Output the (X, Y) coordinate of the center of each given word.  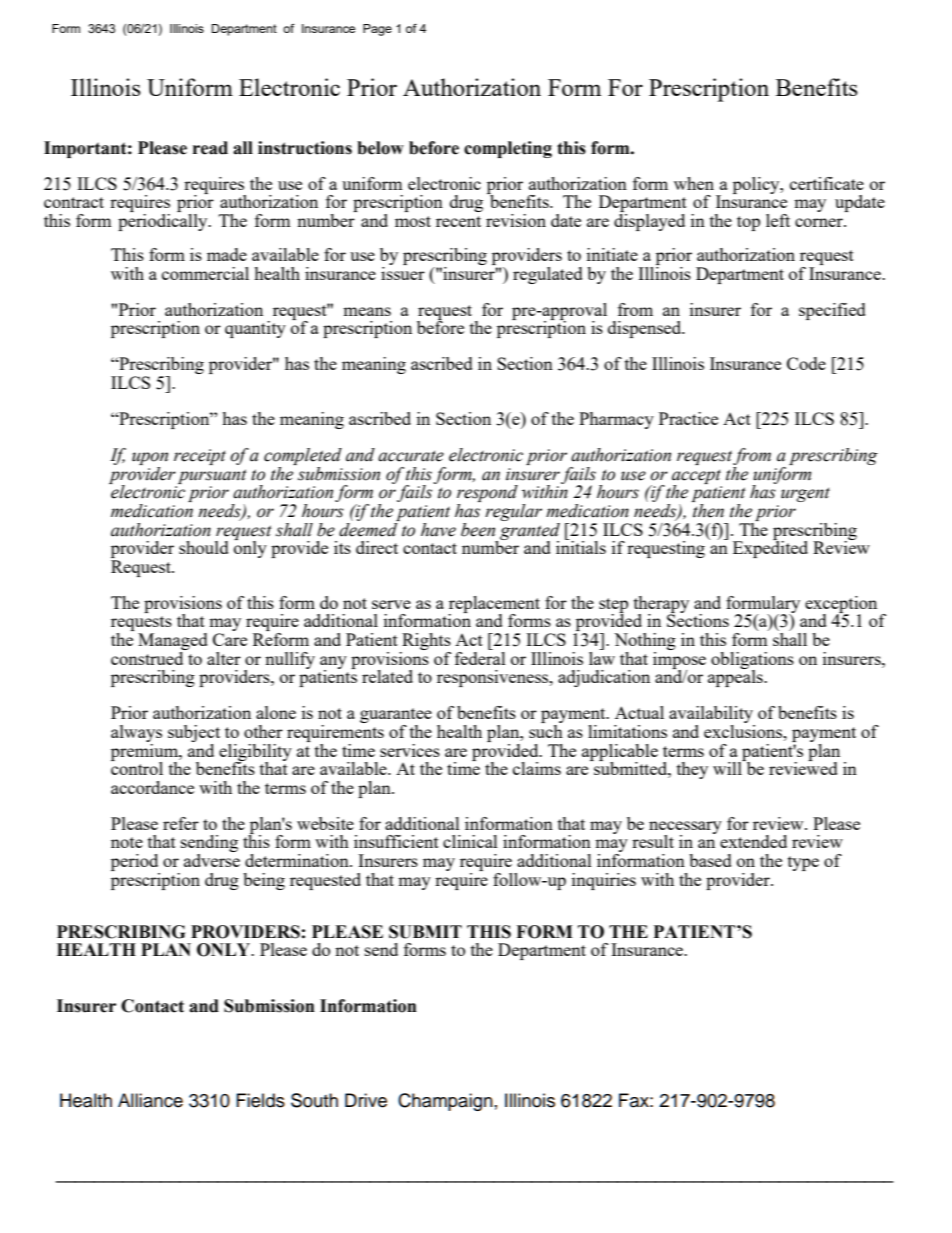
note (127, 842)
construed (148, 657)
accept (696, 477)
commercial (205, 273)
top (748, 223)
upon (150, 458)
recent (458, 221)
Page (377, 30)
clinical (470, 841)
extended (753, 841)
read (210, 148)
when (694, 183)
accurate (411, 456)
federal (480, 657)
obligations (752, 661)
